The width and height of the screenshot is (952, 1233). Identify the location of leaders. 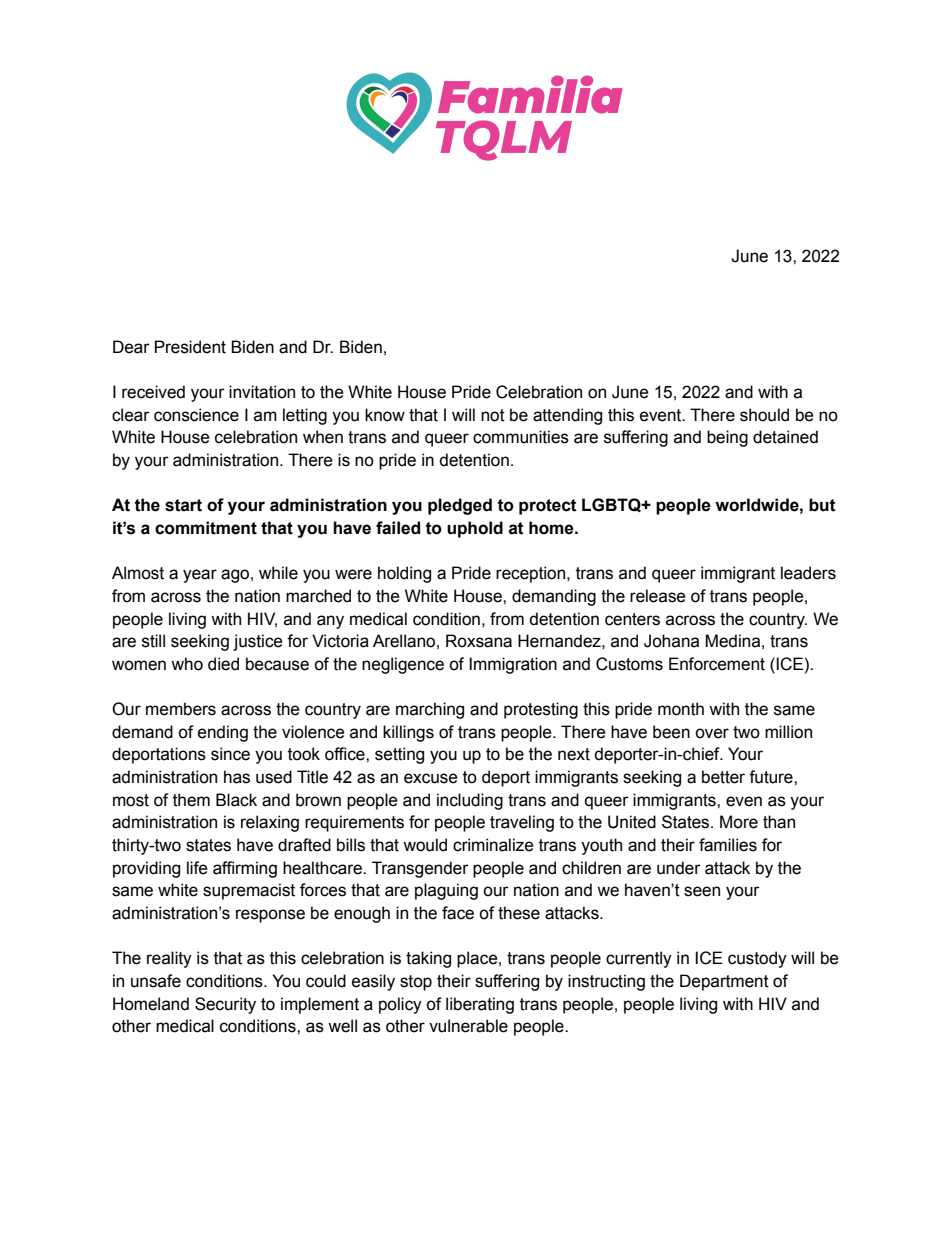
(808, 573).
